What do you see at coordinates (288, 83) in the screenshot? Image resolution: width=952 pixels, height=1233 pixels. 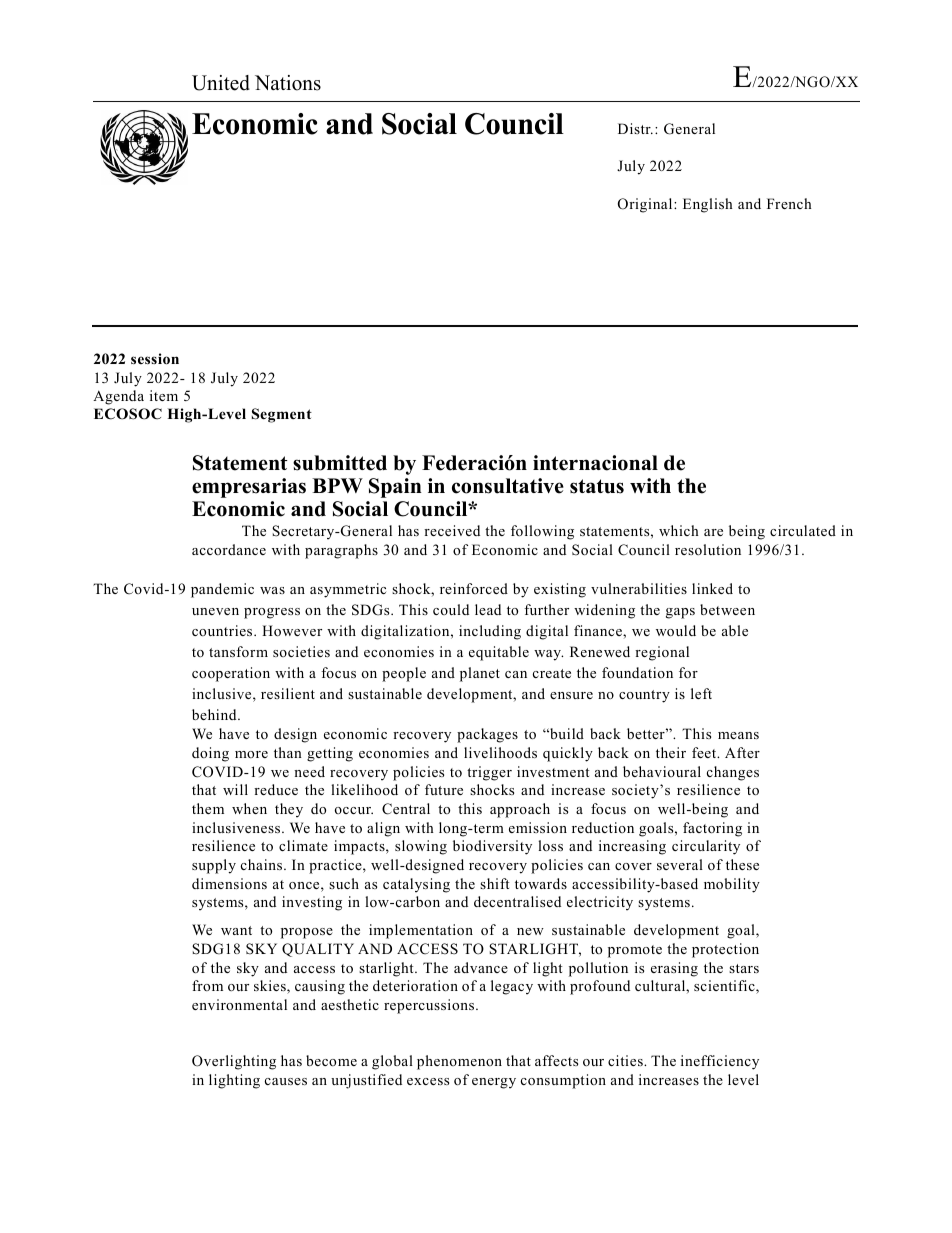 I see `Nations` at bounding box center [288, 83].
